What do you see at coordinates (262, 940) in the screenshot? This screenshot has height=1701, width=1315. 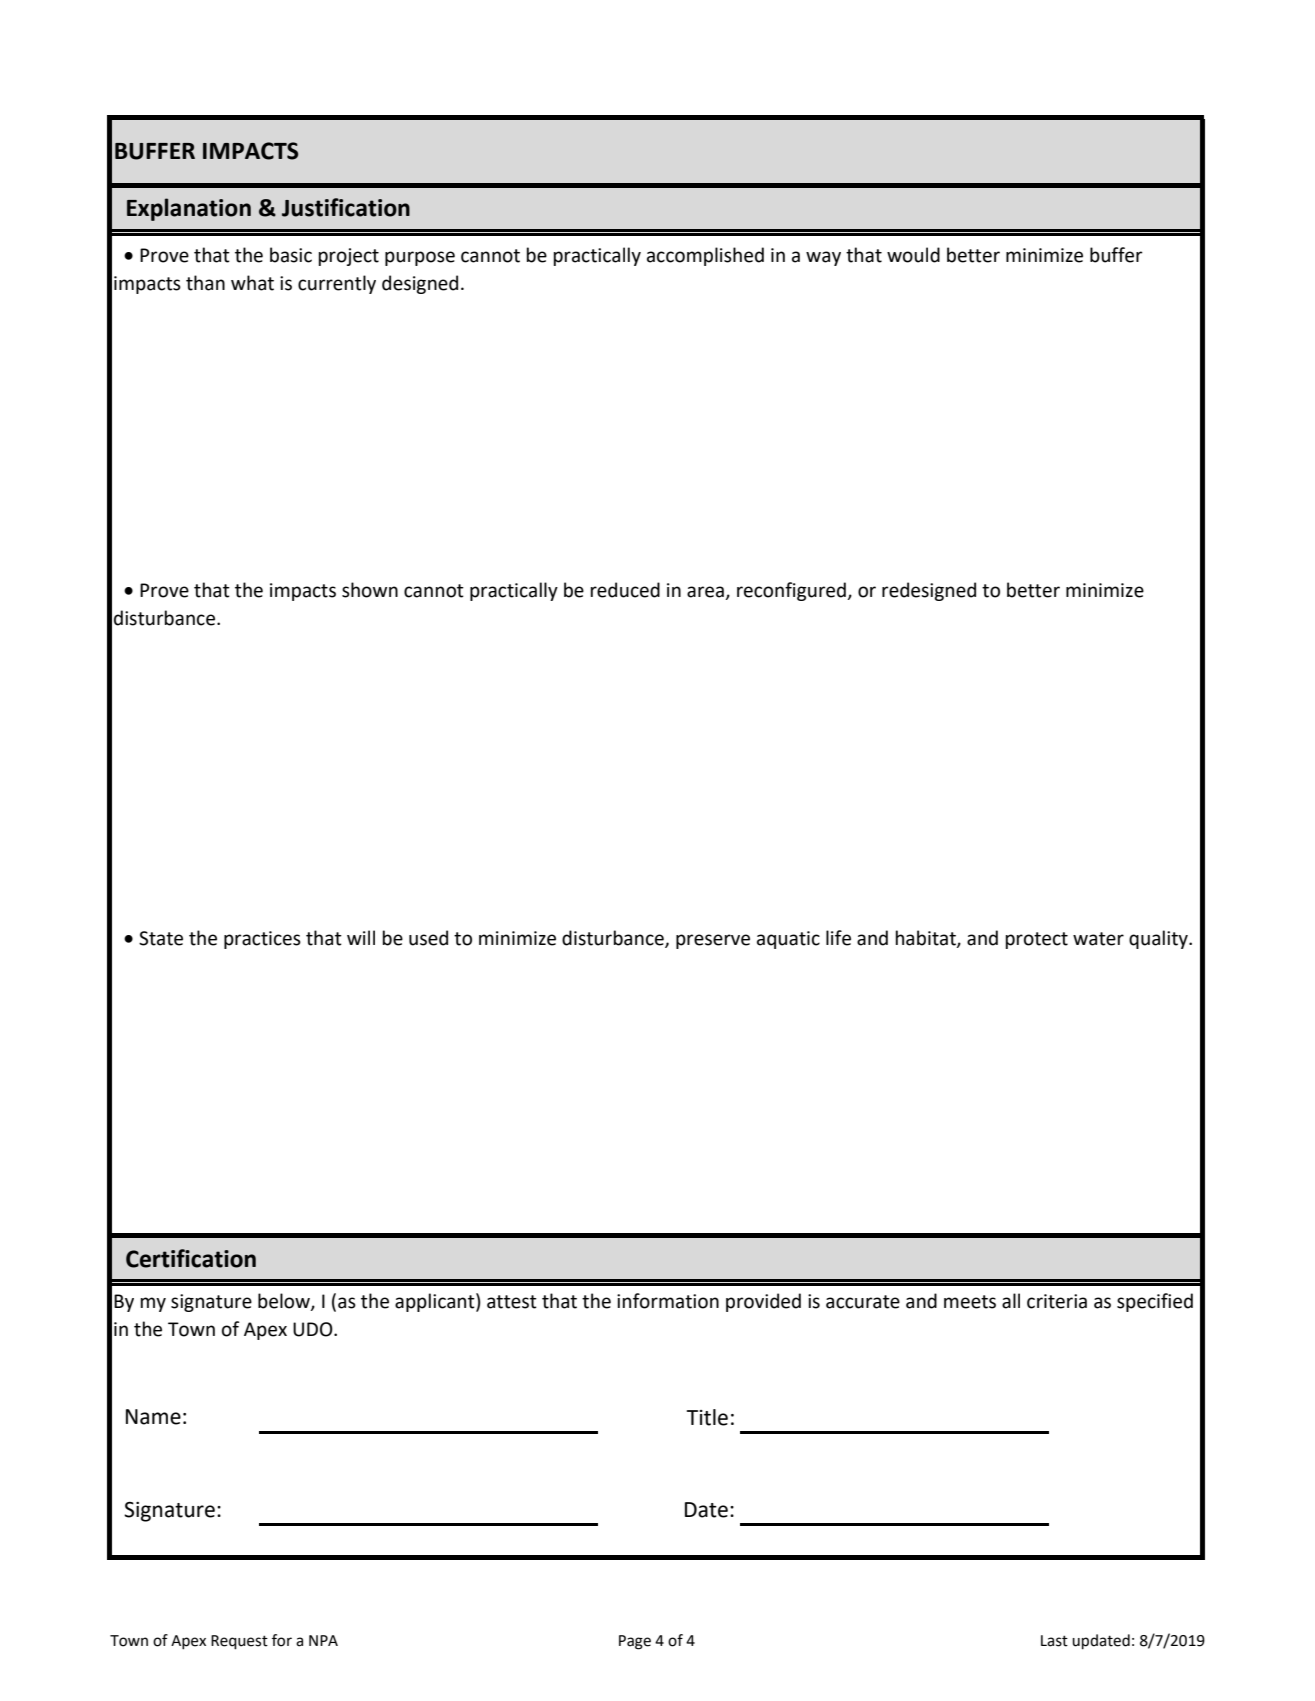 I see `practices` at bounding box center [262, 940].
